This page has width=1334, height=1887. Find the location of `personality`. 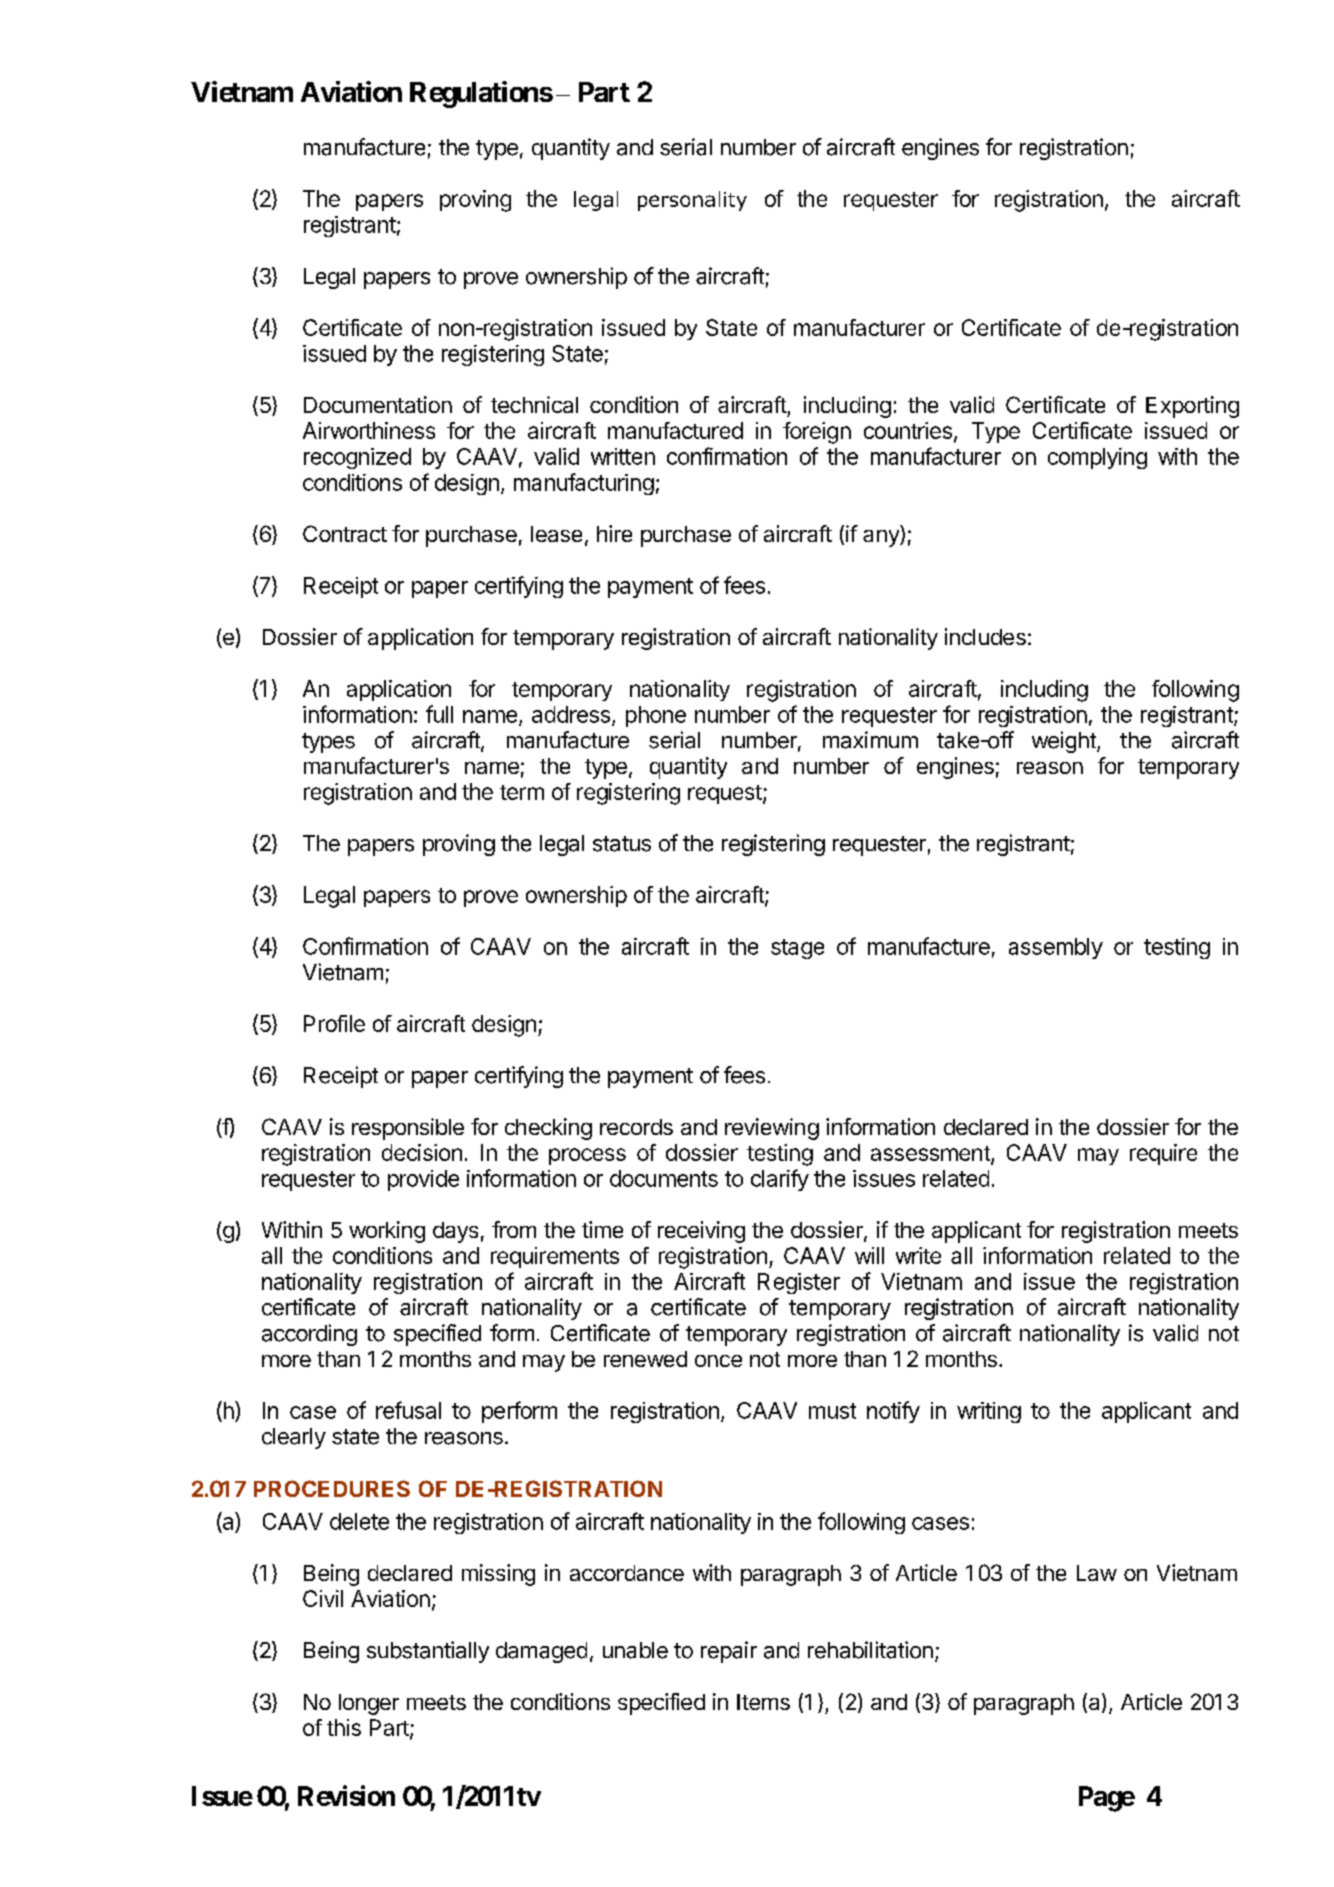

personality is located at coordinates (692, 201).
